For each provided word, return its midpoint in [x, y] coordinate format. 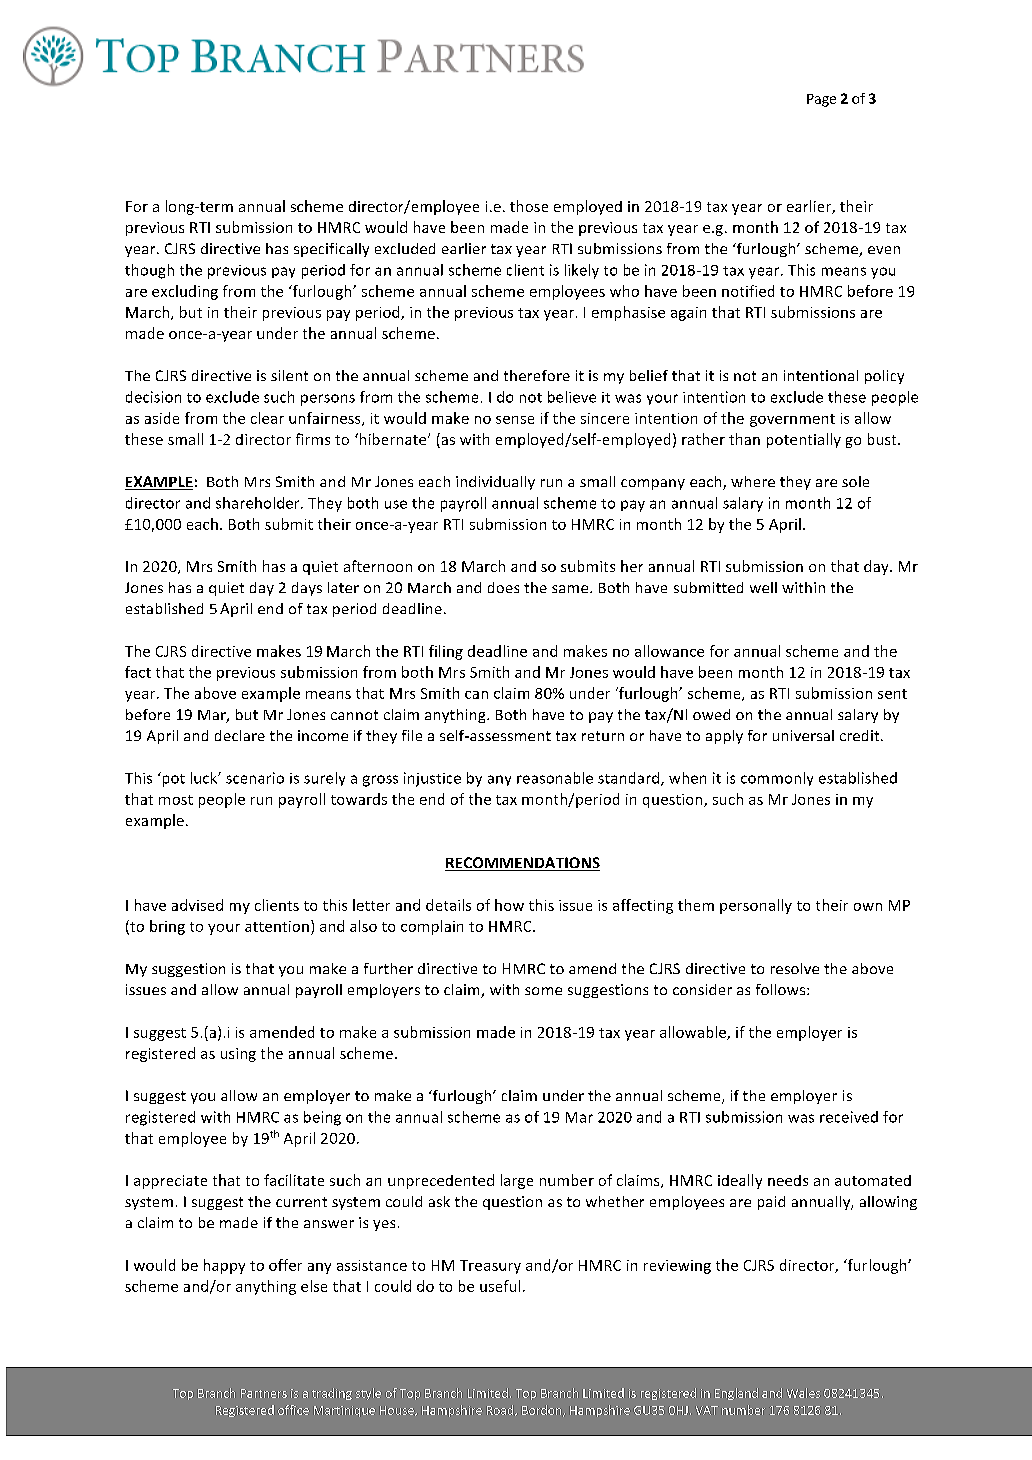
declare [240, 735]
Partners [264, 1393]
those [529, 206]
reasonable [555, 778]
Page [821, 100]
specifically [331, 250]
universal [803, 735]
